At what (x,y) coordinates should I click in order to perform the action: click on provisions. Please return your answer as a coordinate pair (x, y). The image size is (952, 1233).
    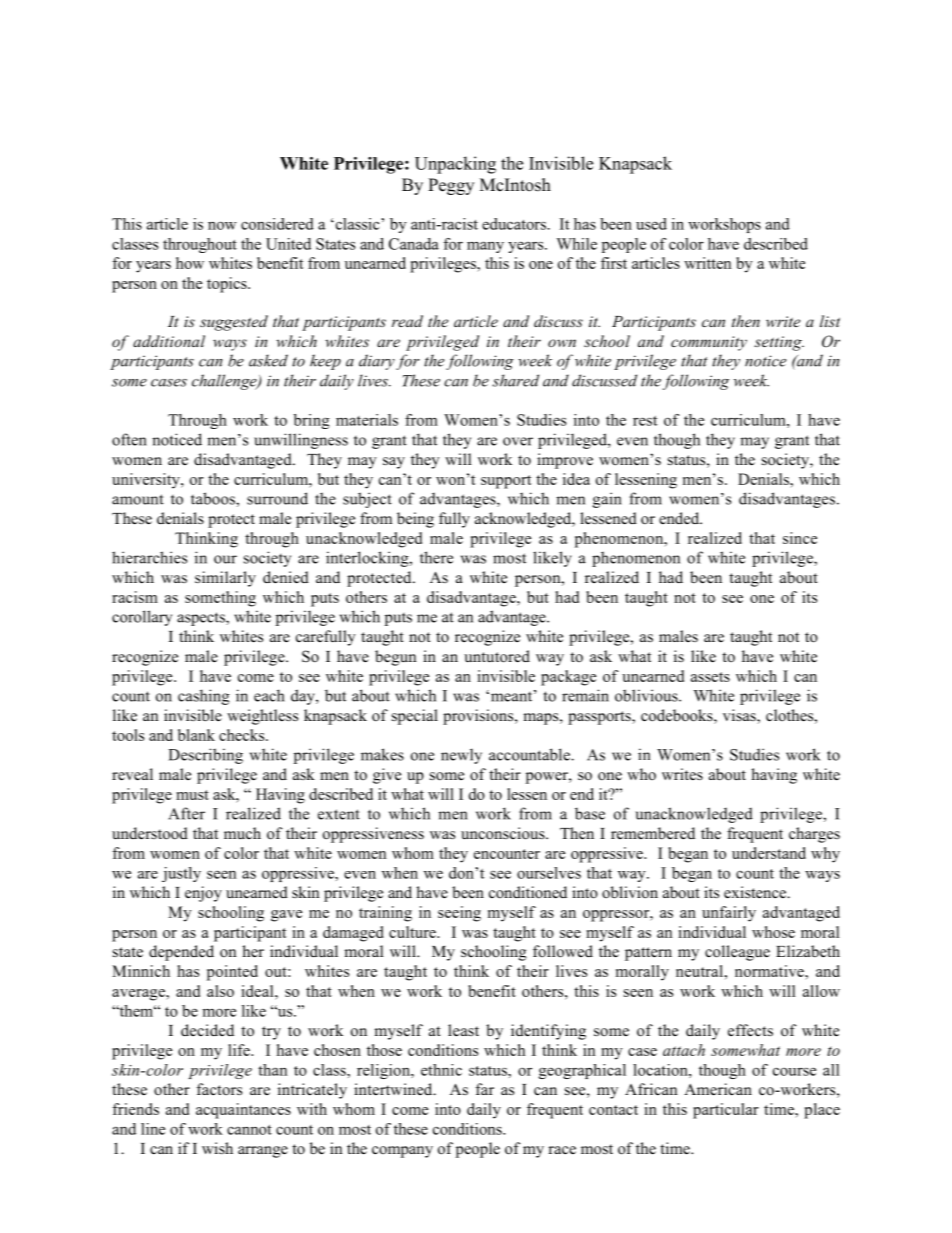
    Looking at the image, I should click on (479, 717).
